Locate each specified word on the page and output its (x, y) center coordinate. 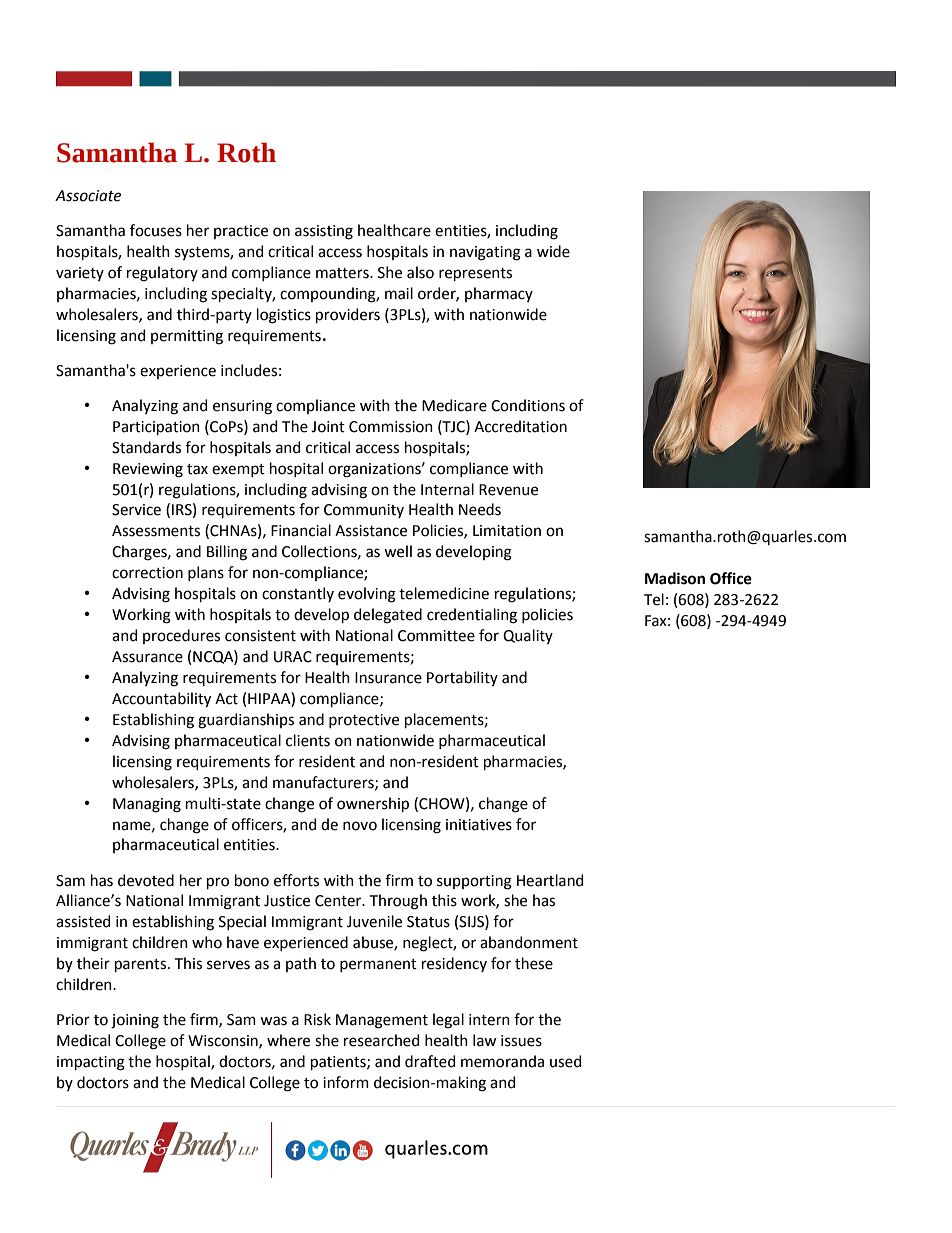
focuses (156, 230)
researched (381, 1040)
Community (364, 511)
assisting (324, 232)
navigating (485, 253)
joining (135, 1021)
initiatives (479, 825)
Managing (147, 805)
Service (136, 510)
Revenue (508, 490)
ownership (373, 804)
